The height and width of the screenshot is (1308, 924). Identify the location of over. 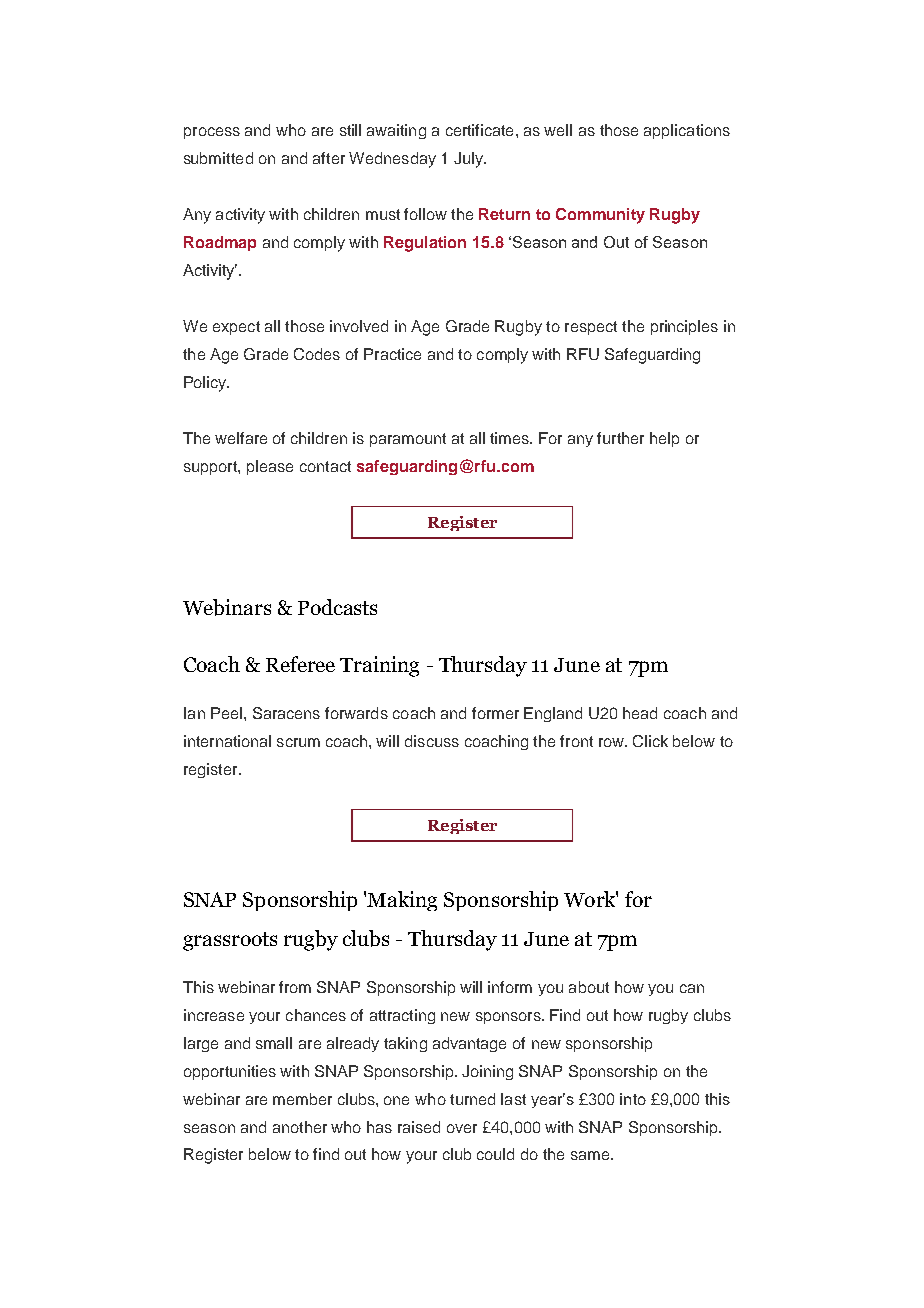
(462, 1128).
